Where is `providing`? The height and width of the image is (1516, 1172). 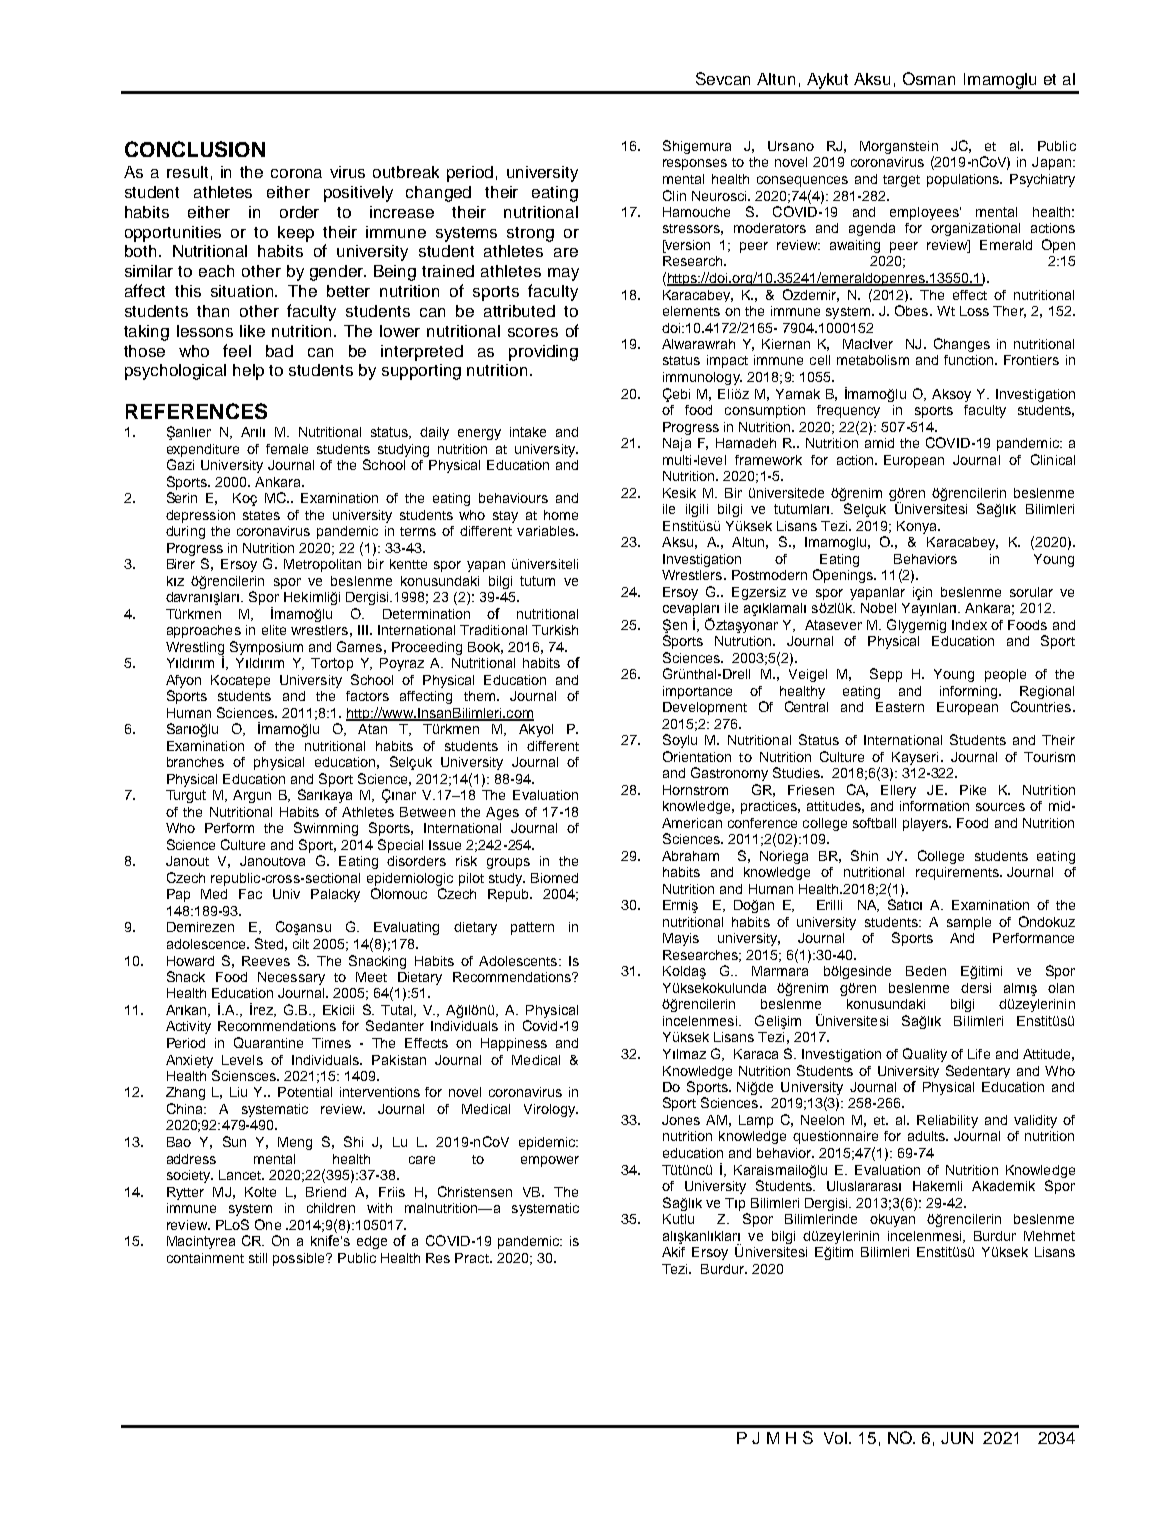 providing is located at coordinates (543, 353).
